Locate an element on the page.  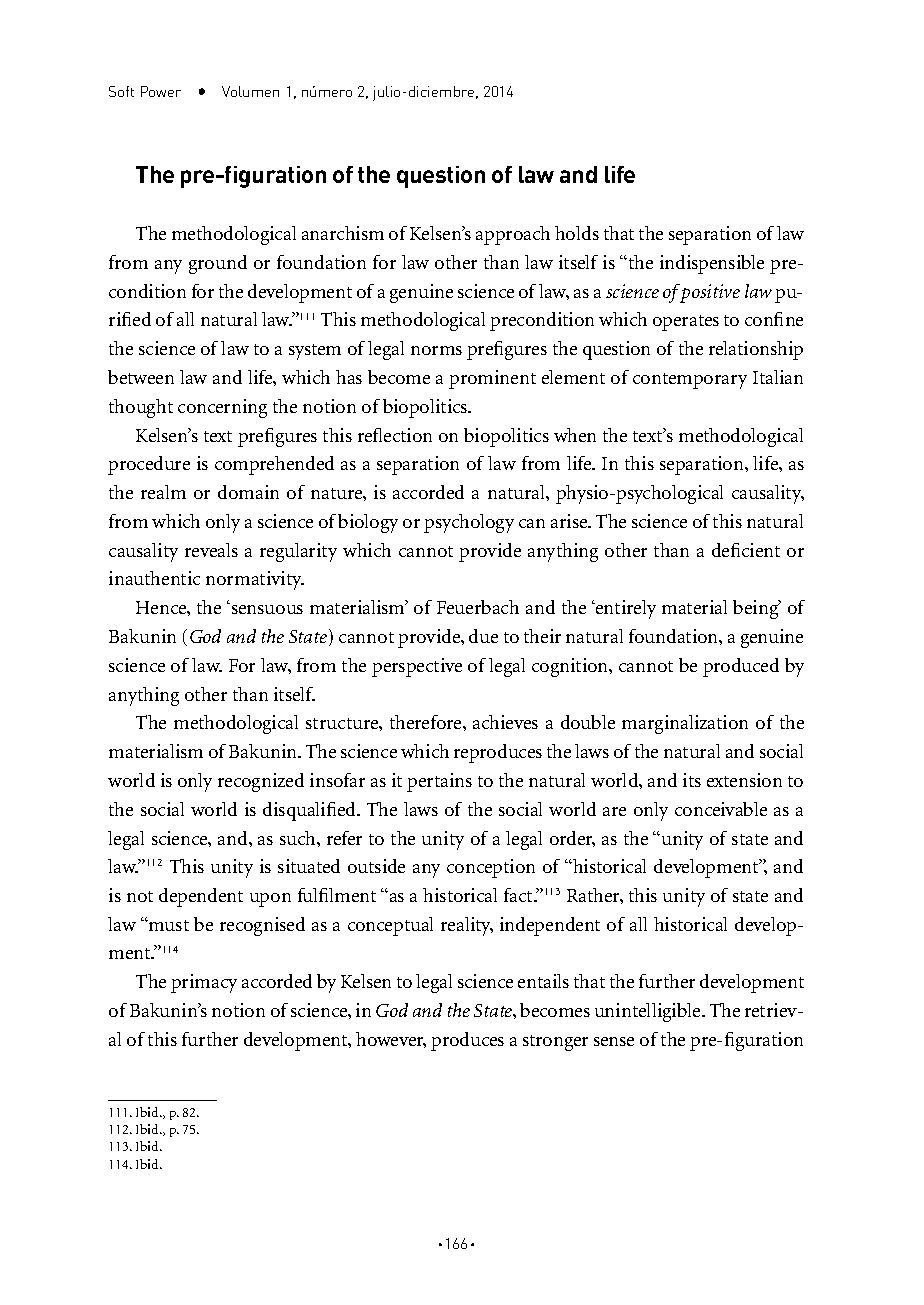
operates is located at coordinates (686, 323).
